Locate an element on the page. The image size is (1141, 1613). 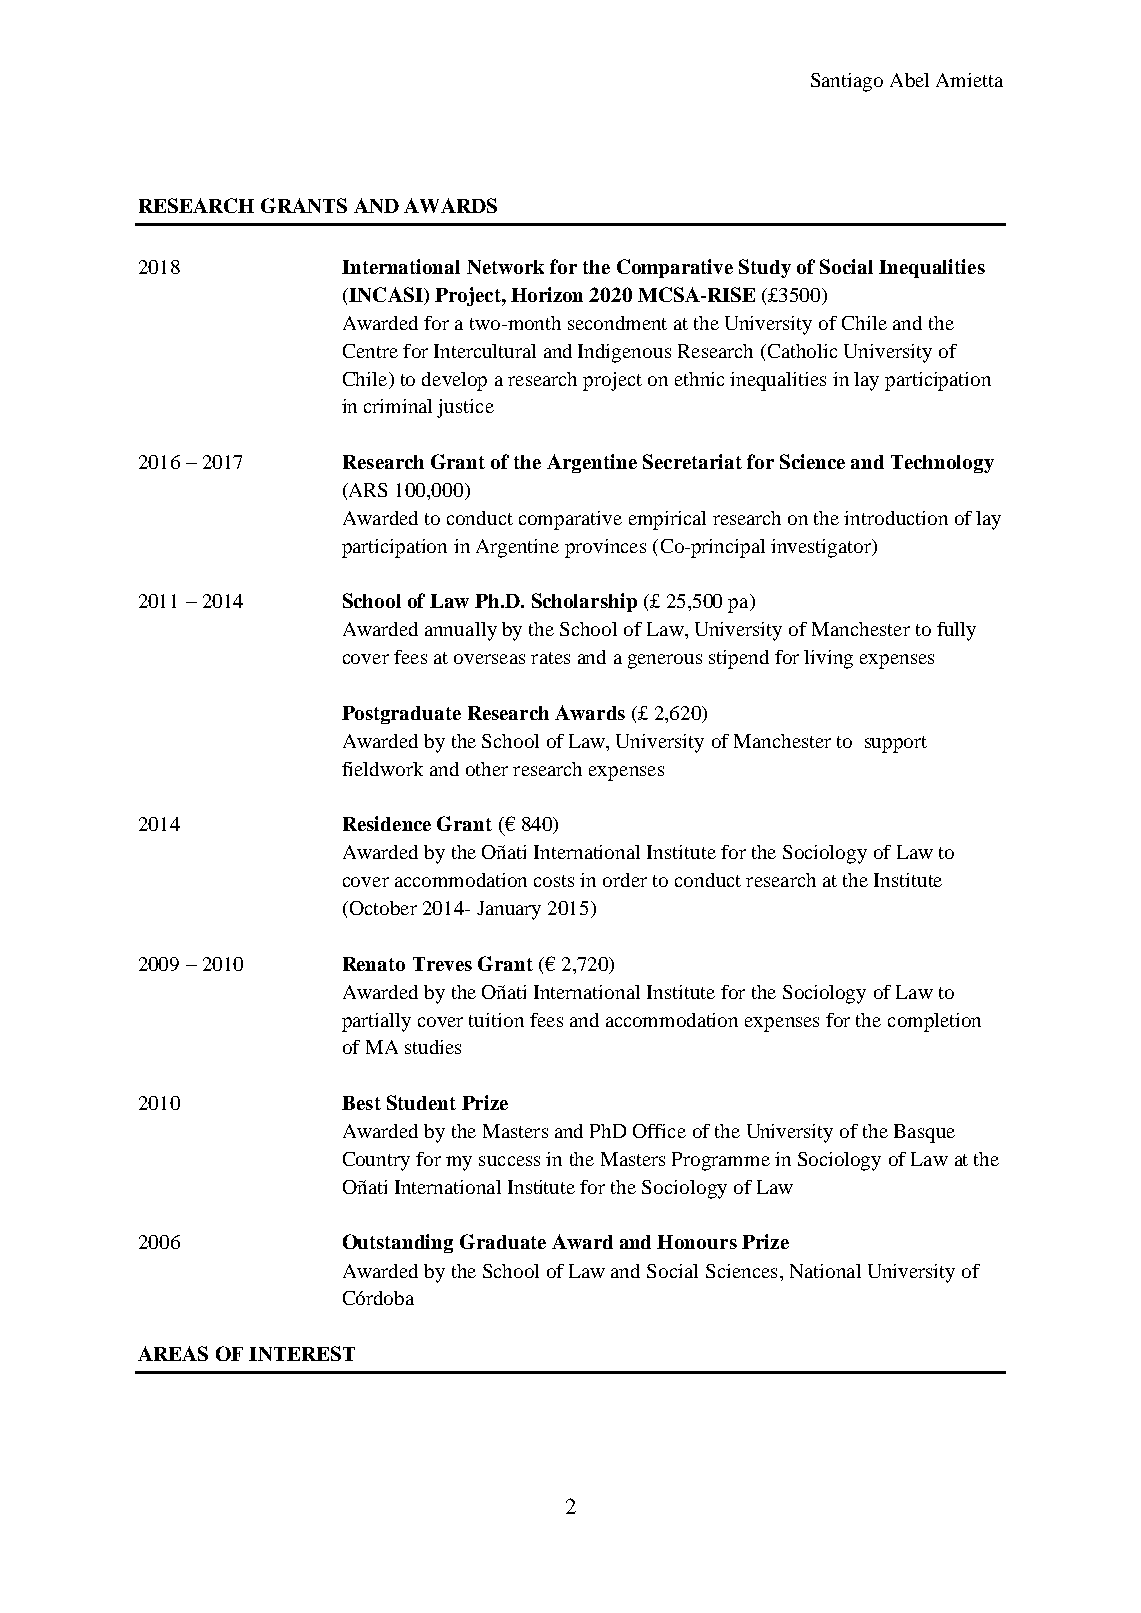
Technology is located at coordinates (942, 464).
